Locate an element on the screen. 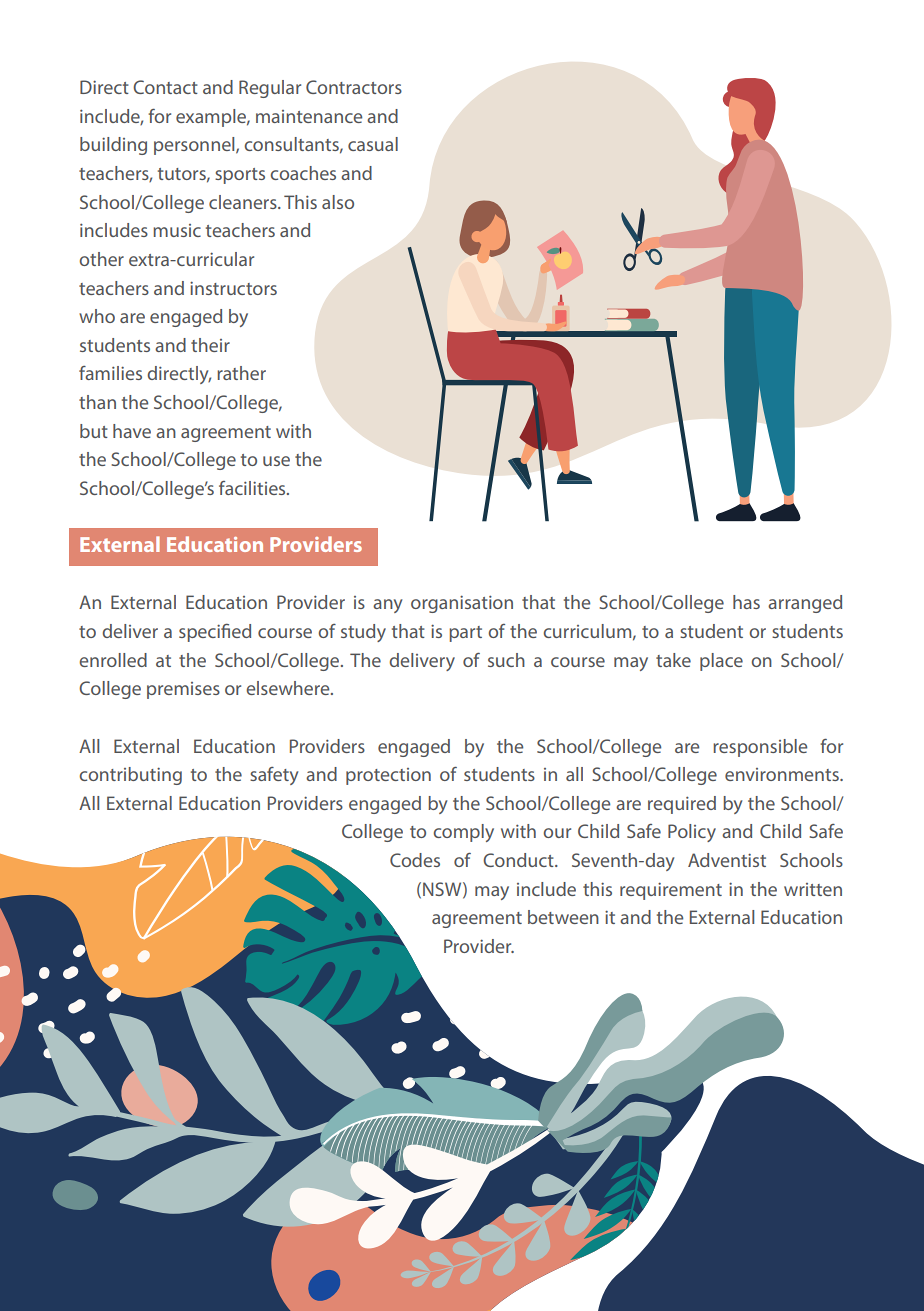 This screenshot has width=924, height=1311. such is located at coordinates (506, 660).
